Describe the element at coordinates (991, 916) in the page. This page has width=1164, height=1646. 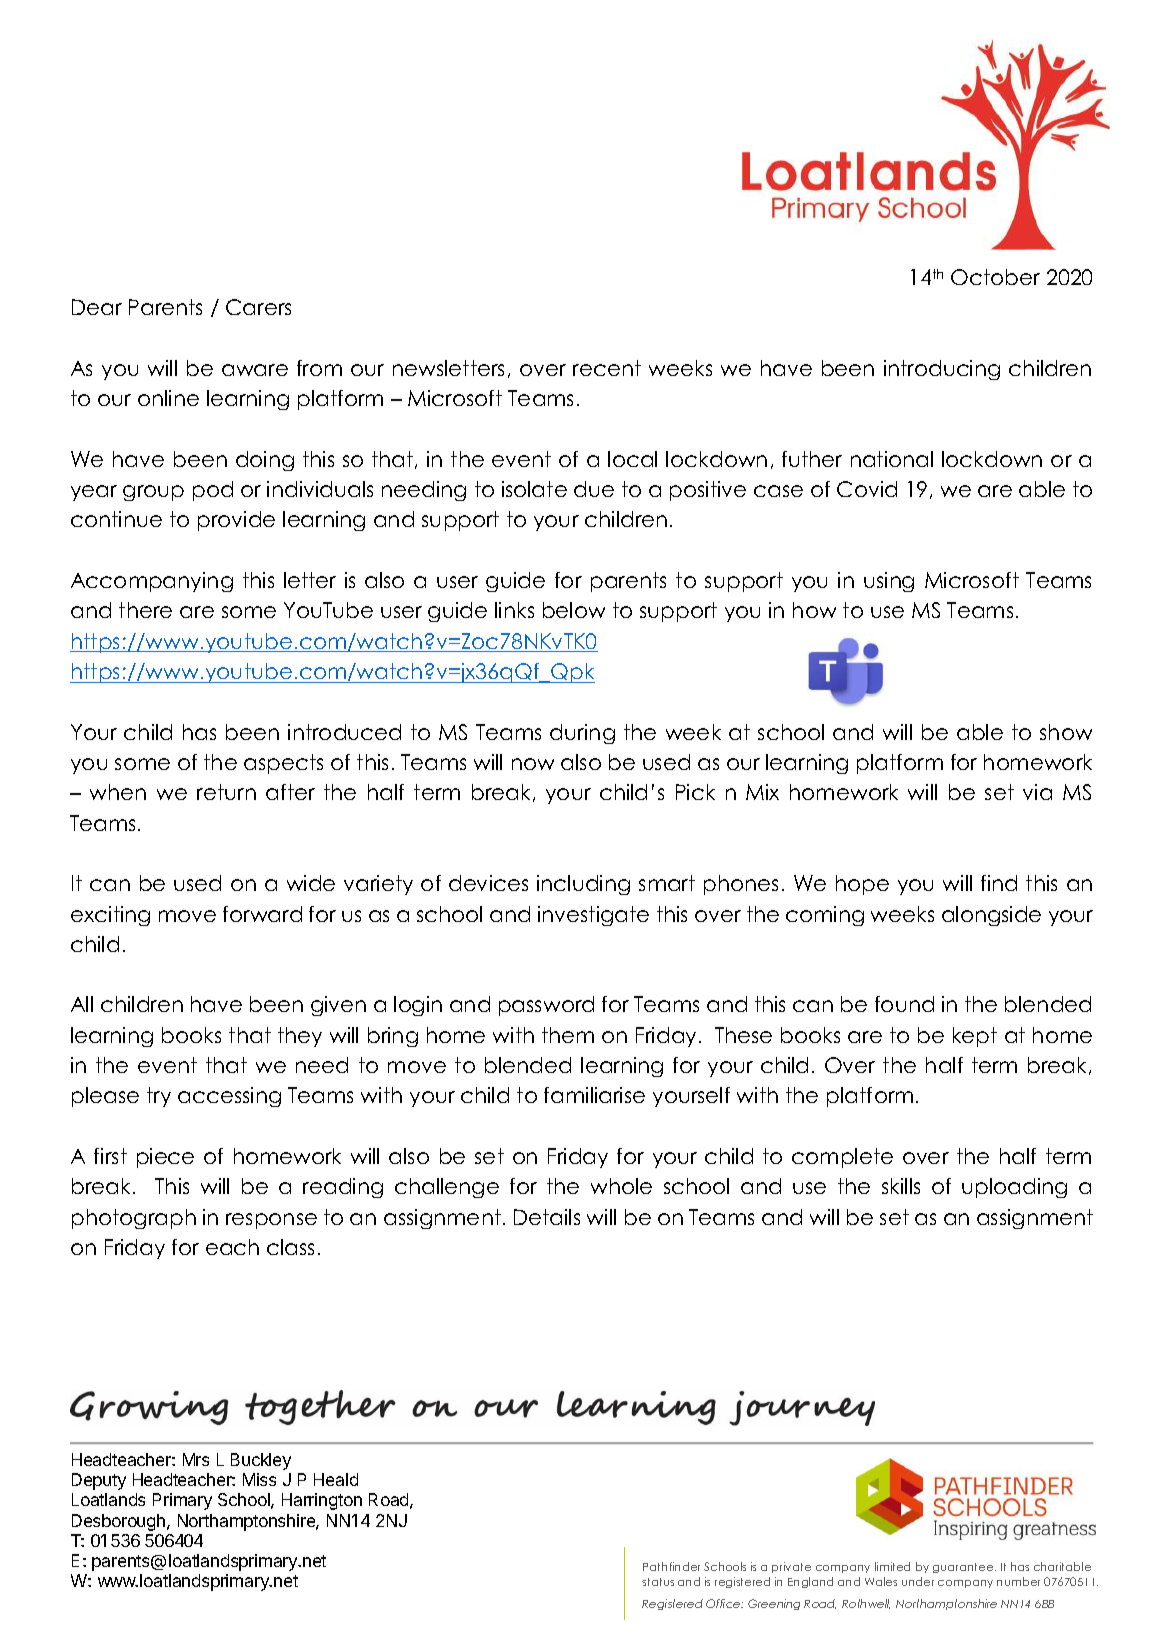
I see `alongside` at that location.
